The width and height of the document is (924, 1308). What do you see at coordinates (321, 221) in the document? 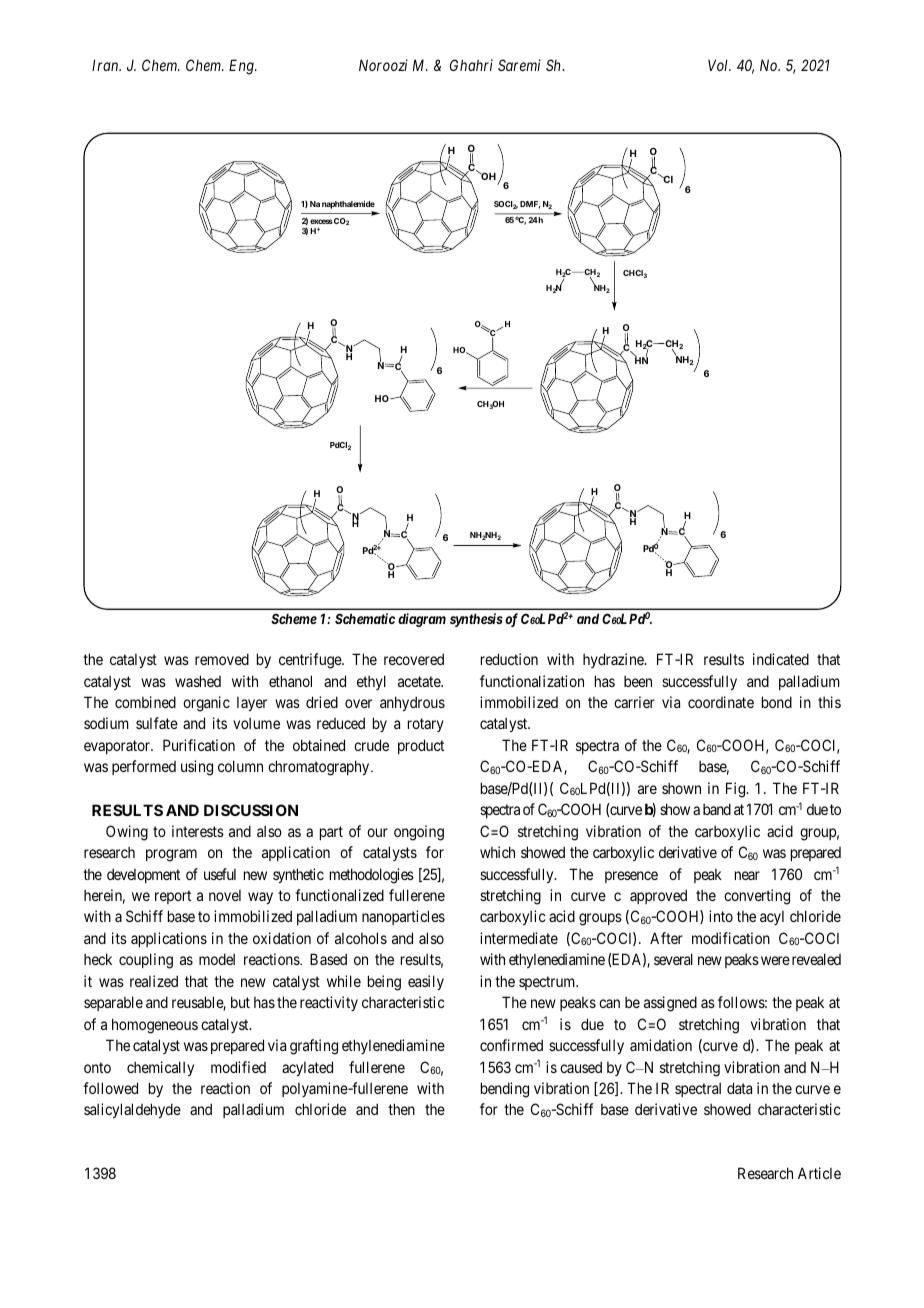
I see `excess` at bounding box center [321, 221].
